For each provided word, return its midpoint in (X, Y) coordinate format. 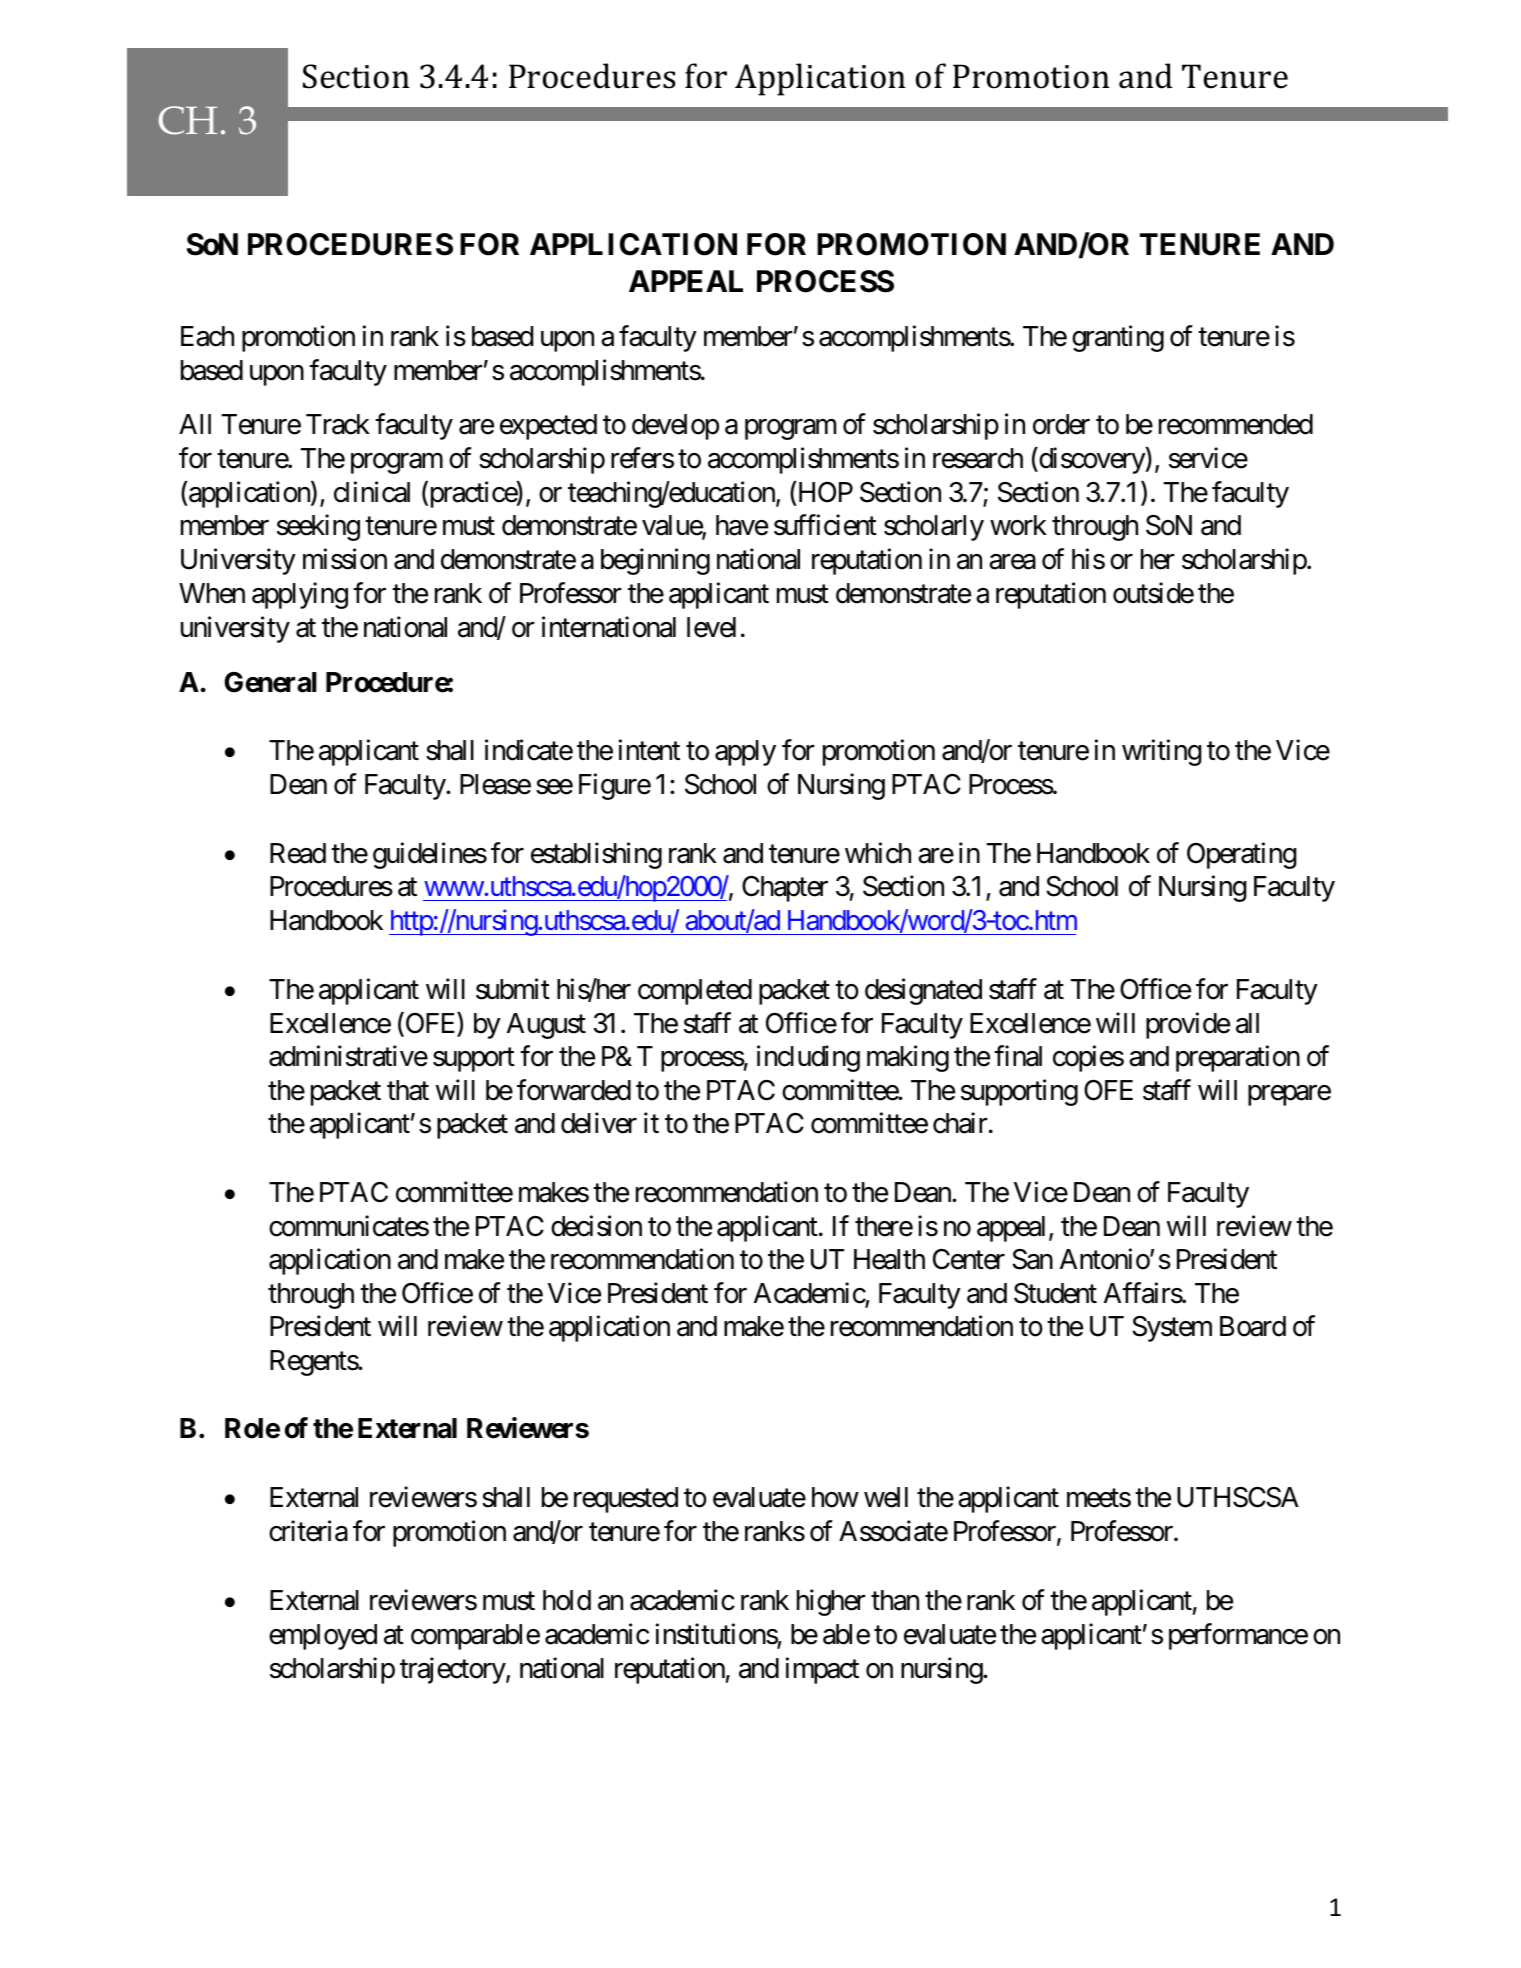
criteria (308, 1531)
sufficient (825, 525)
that (408, 1090)
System (1172, 1329)
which (878, 853)
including (808, 1058)
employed (323, 1637)
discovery (1091, 460)
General (270, 682)
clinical (372, 492)
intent (649, 750)
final (1018, 1056)
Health (889, 1259)
